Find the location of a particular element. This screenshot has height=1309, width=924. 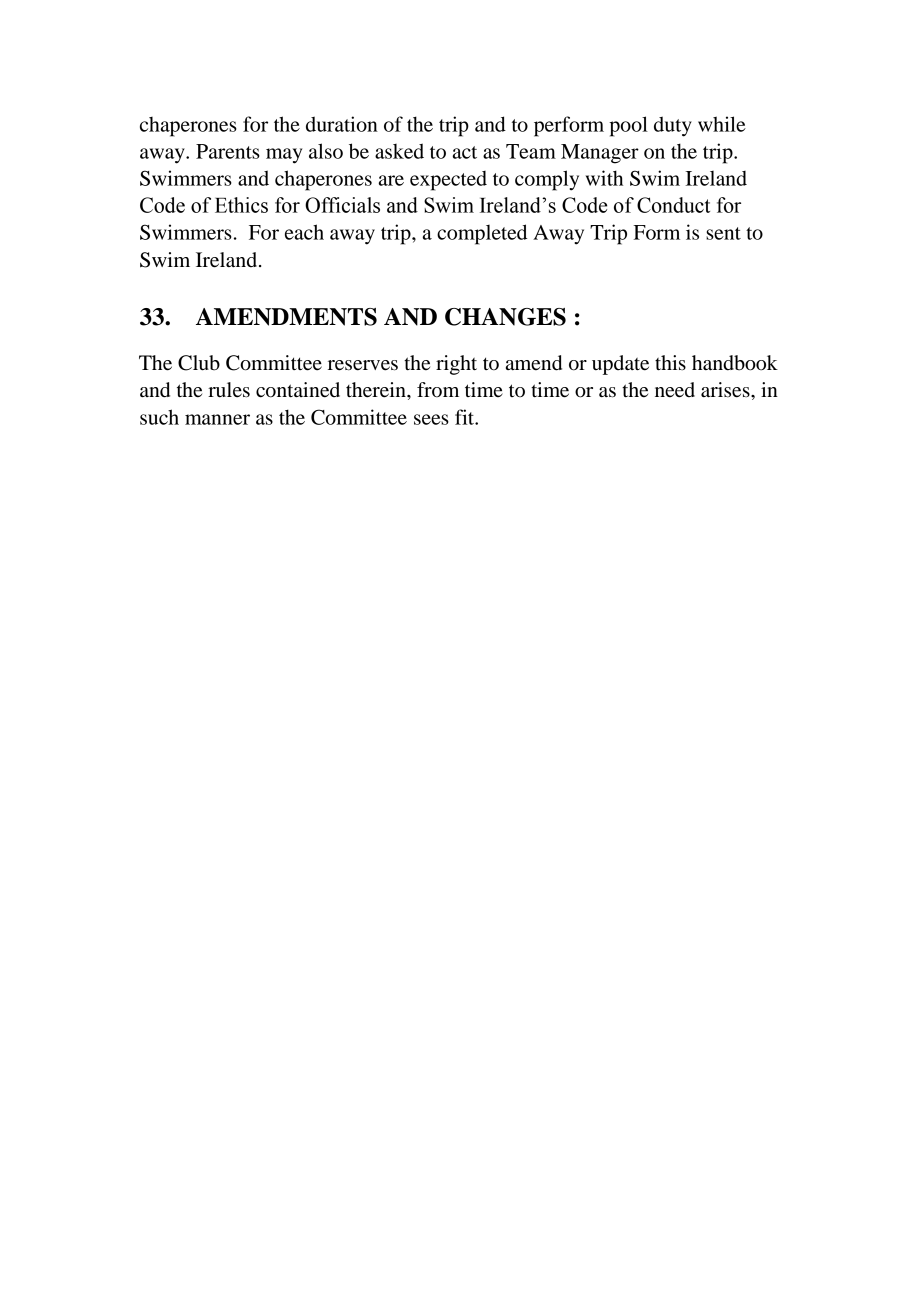

each is located at coordinates (304, 232).
